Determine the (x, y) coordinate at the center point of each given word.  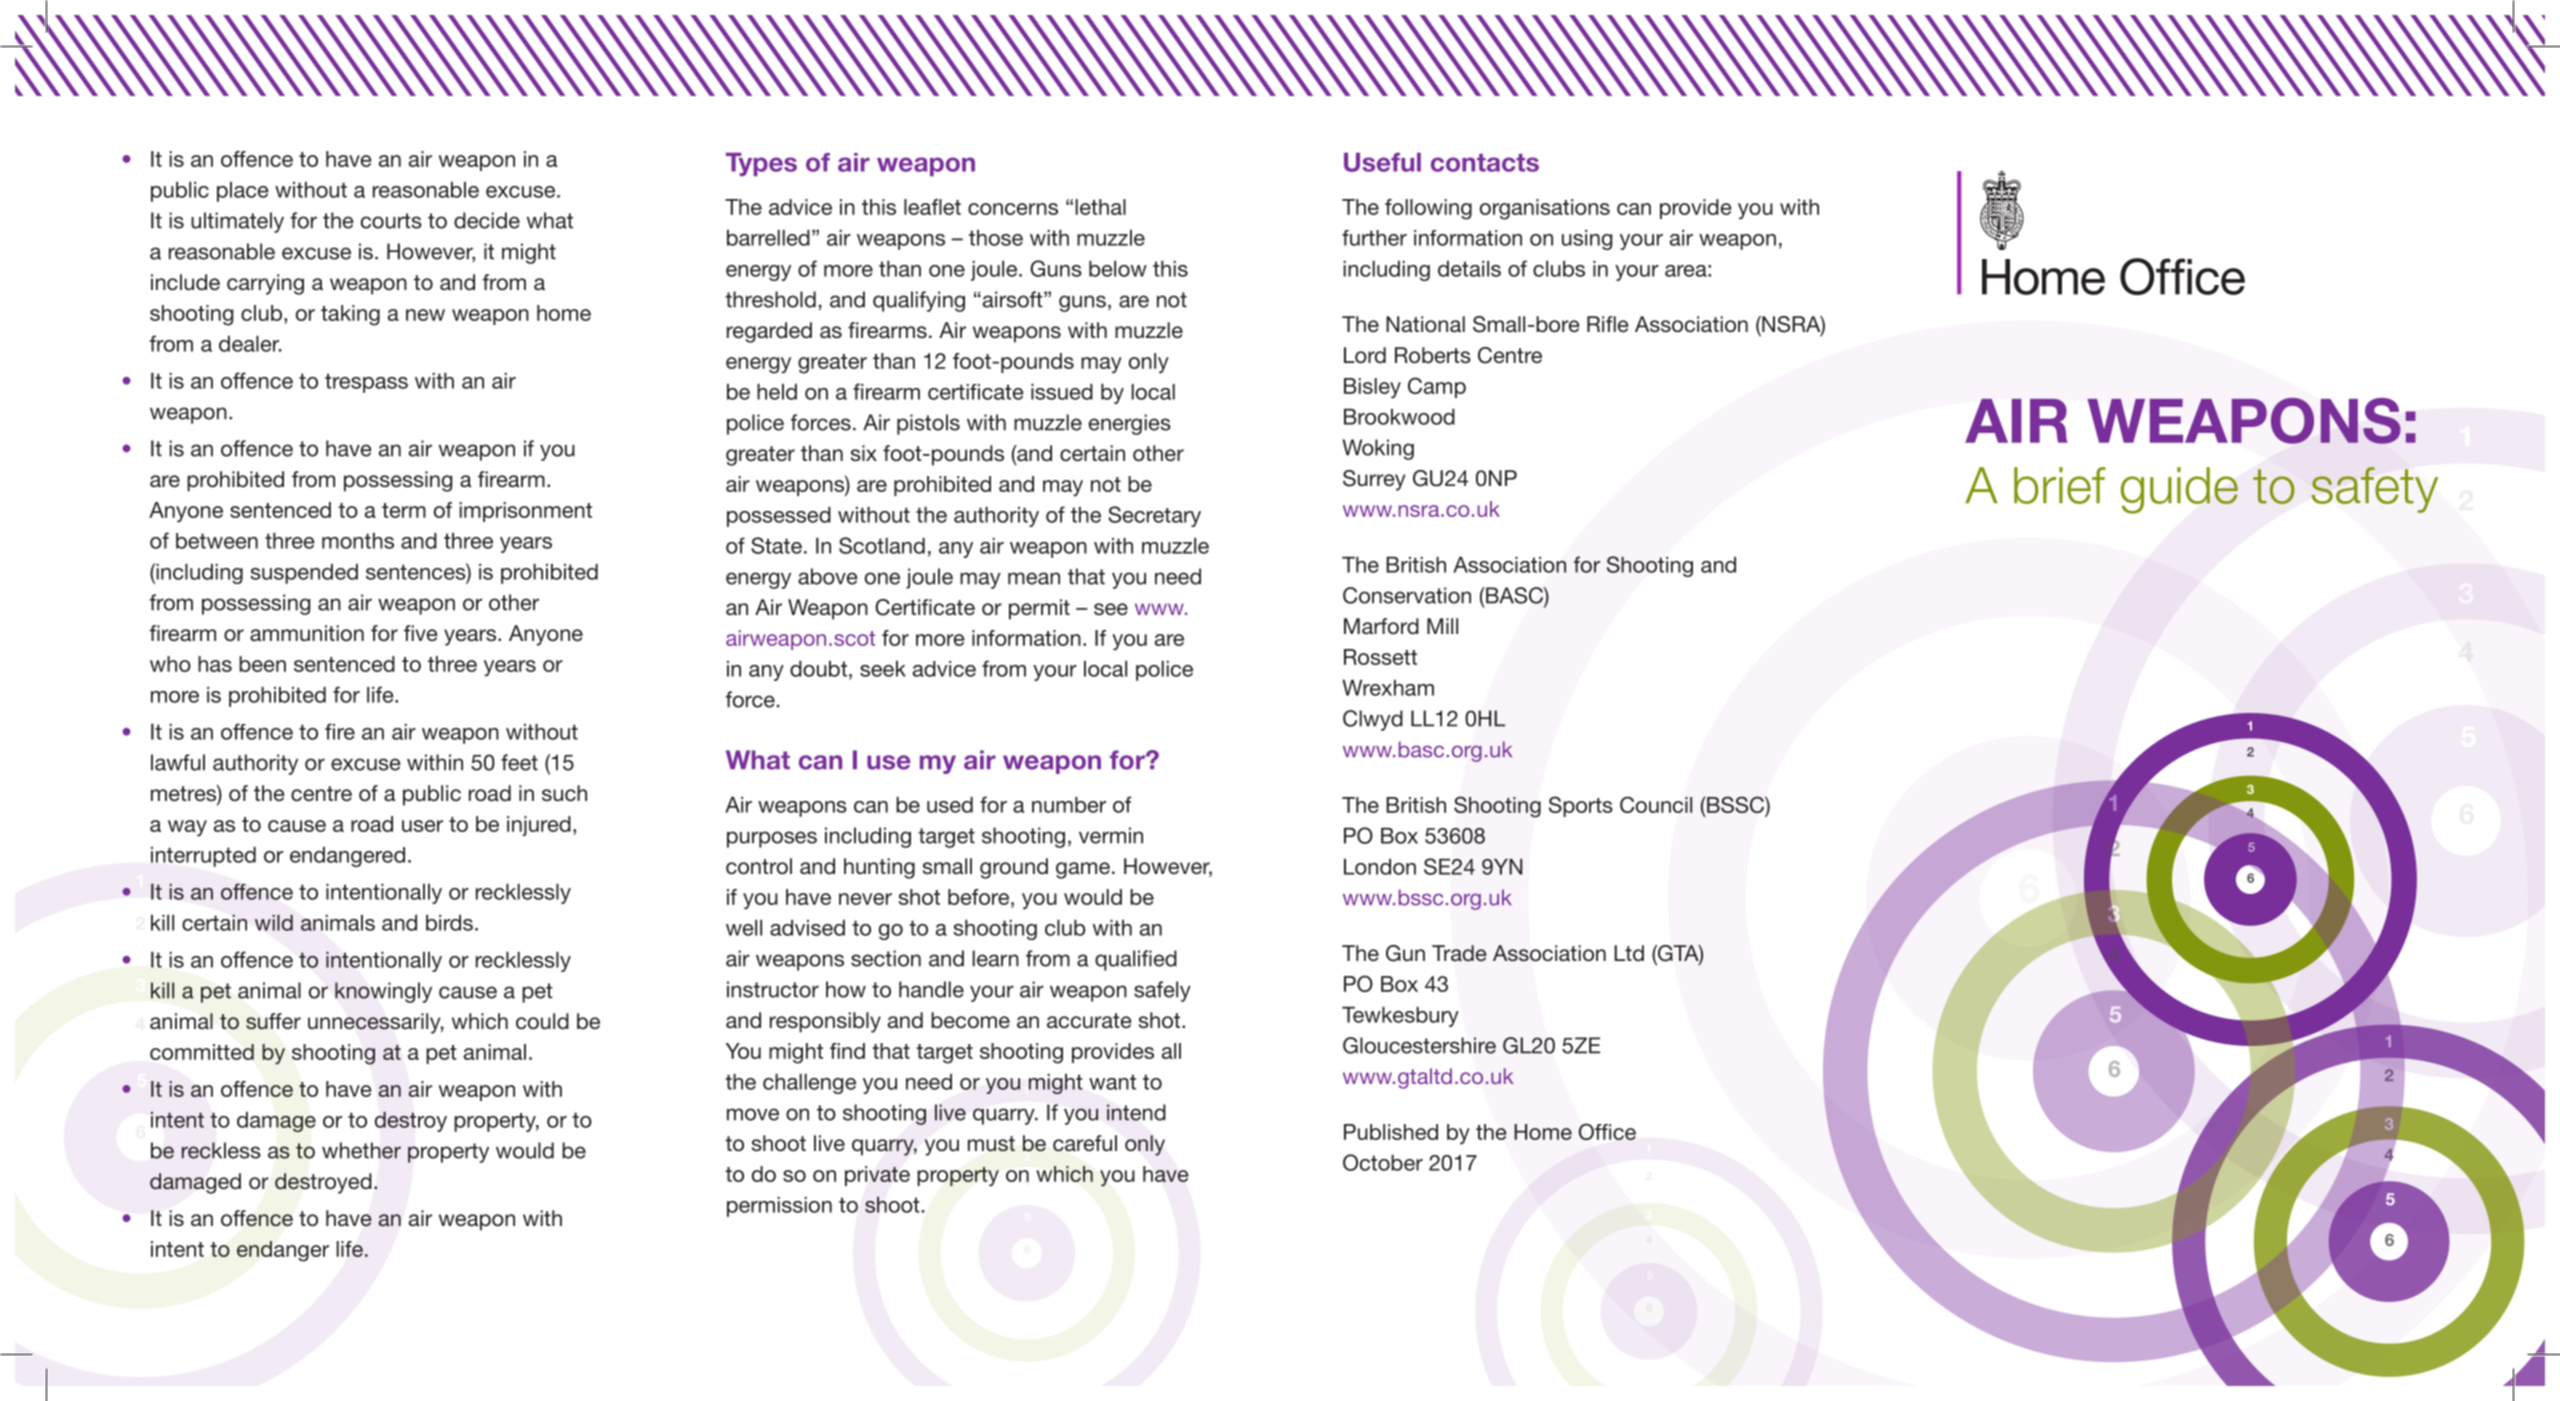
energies (1130, 424)
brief (2060, 485)
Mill (1442, 626)
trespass (366, 383)
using (1587, 240)
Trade (1459, 953)
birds (449, 923)
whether (361, 1150)
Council (1656, 804)
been (262, 664)
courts (391, 221)
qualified (1136, 960)
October (1383, 1162)
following (1428, 209)
